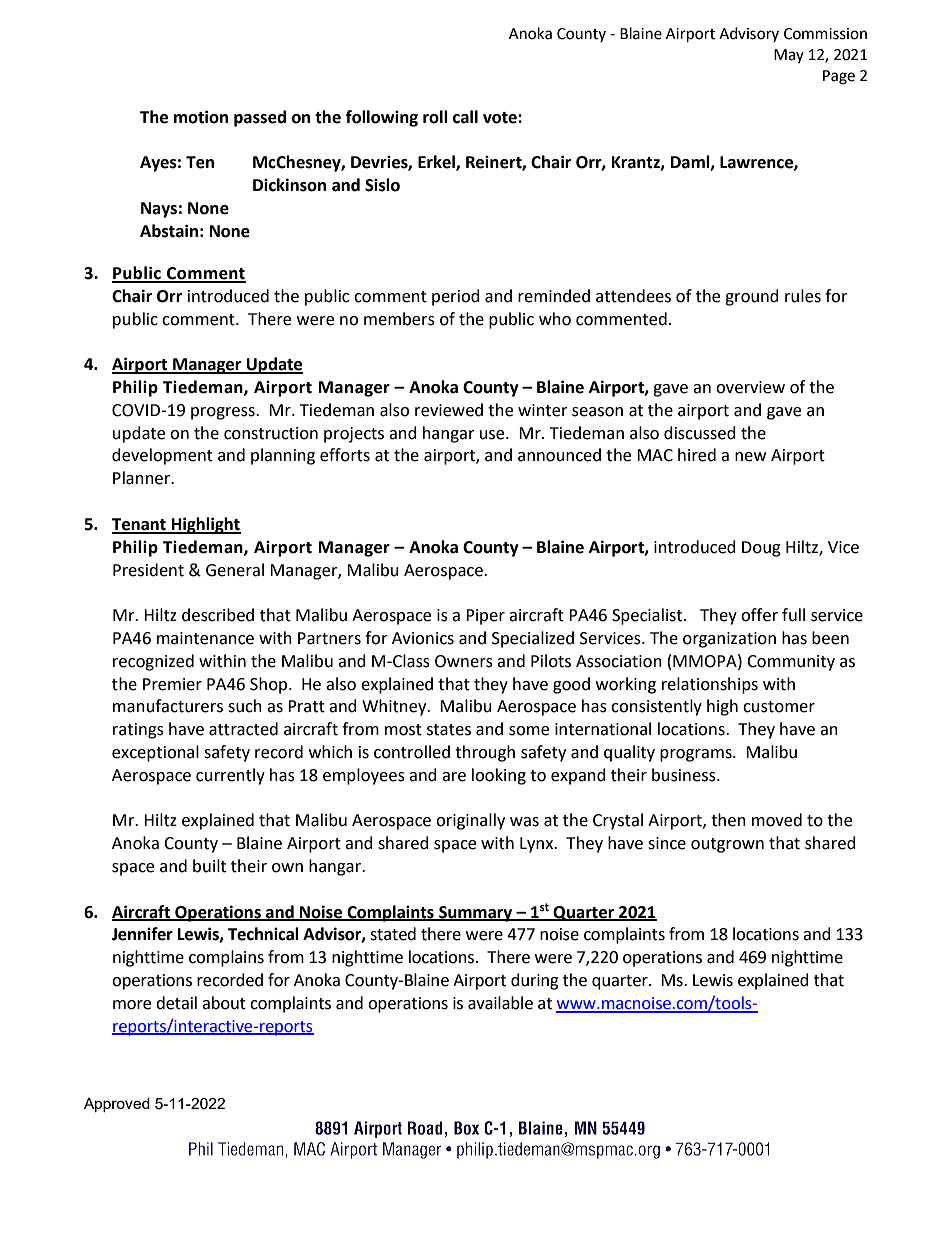  I want to click on General, so click(235, 570).
